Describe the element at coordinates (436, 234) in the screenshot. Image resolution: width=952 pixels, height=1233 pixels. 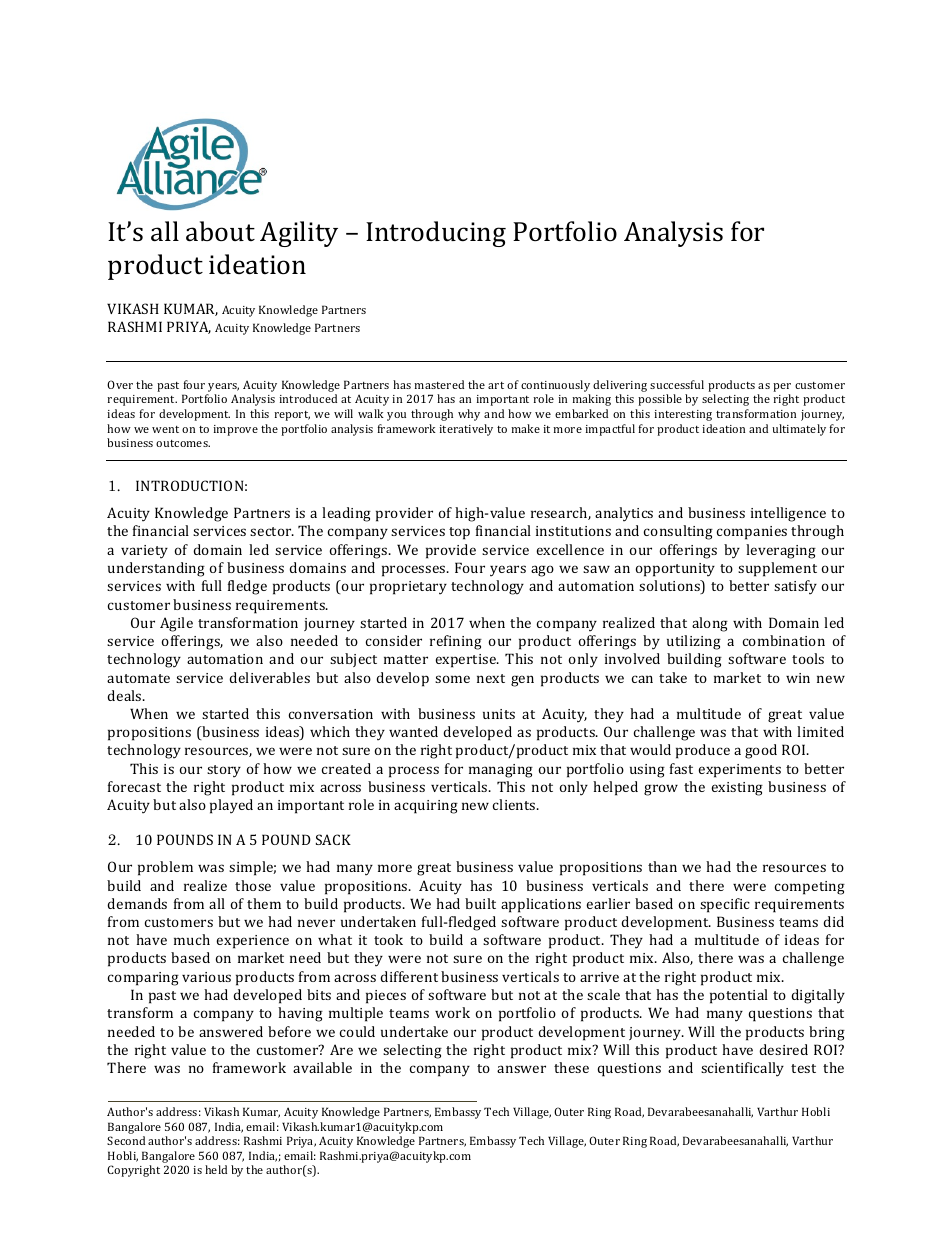
I see `Introducing` at that location.
